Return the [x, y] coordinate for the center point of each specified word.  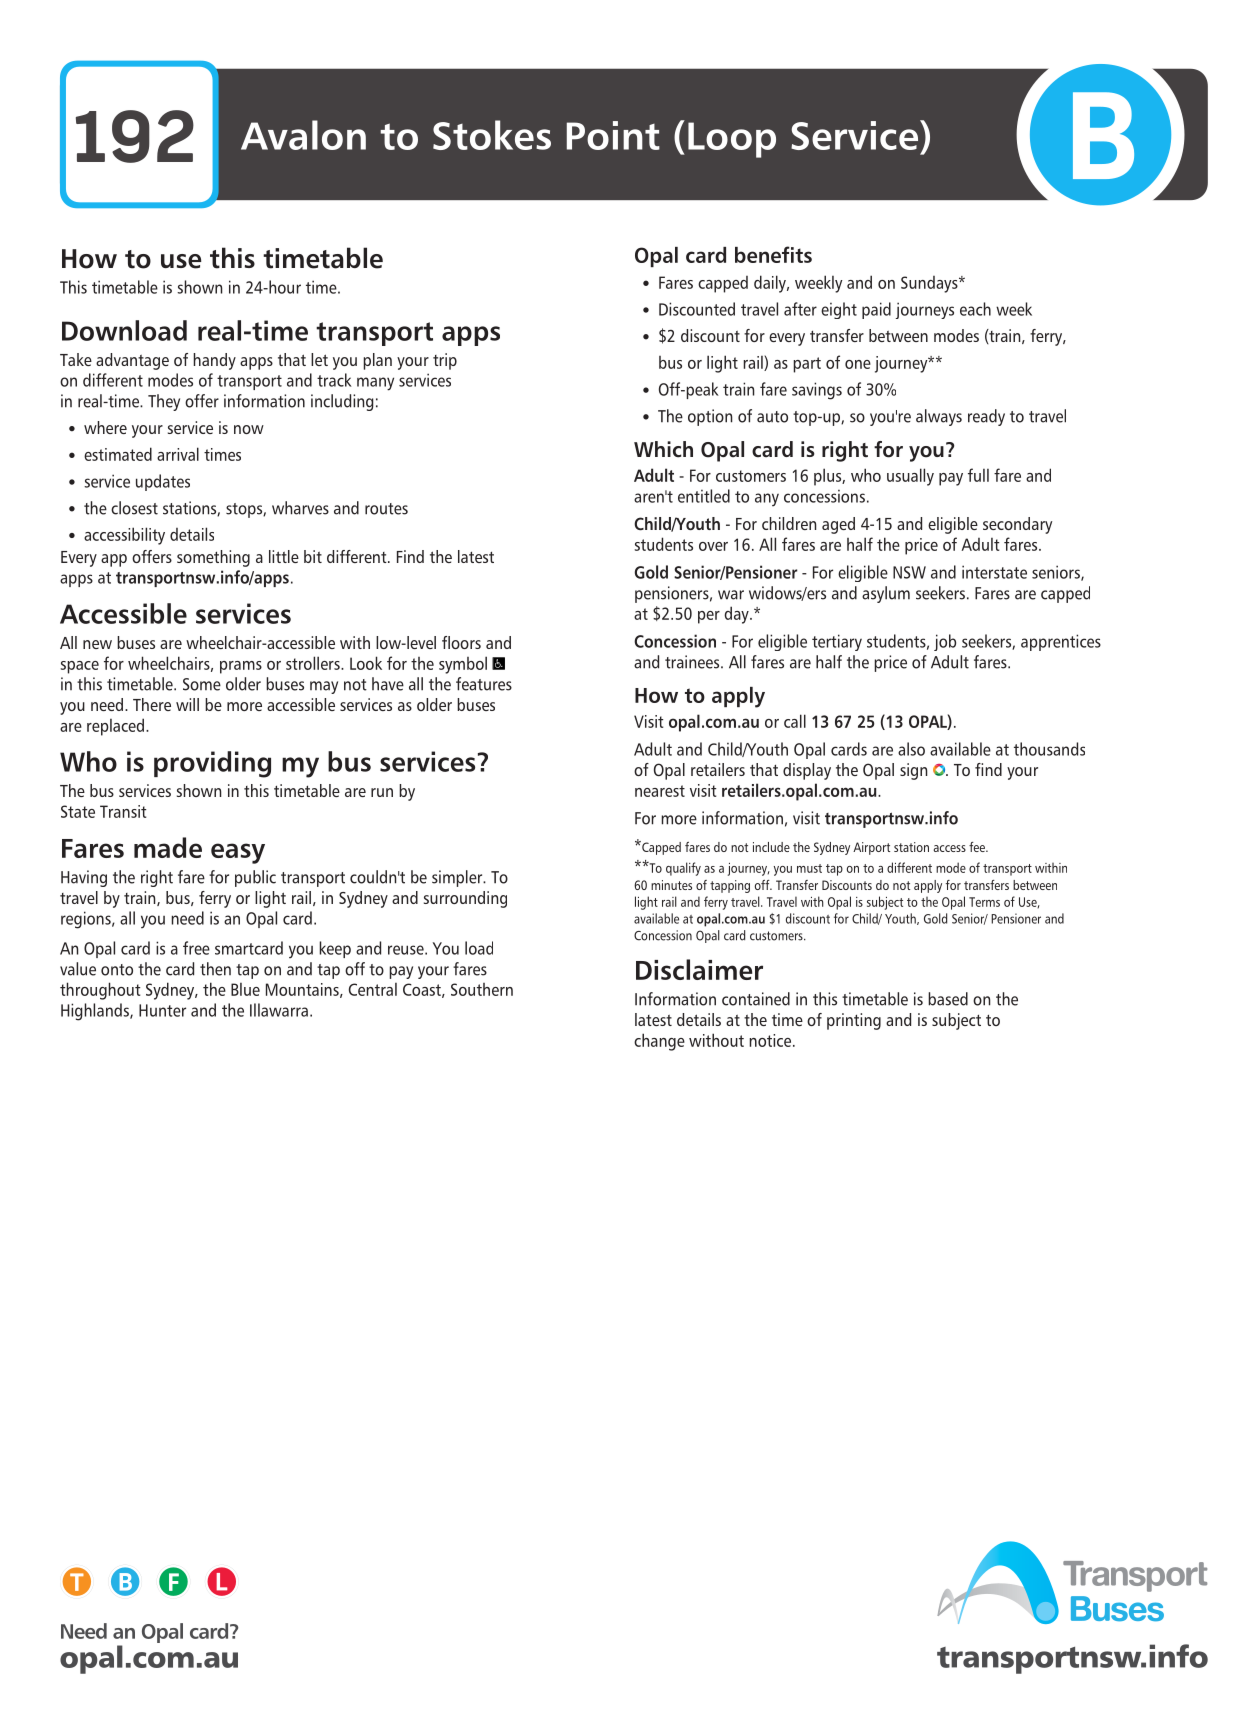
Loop [732, 140]
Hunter [162, 1010]
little [284, 556]
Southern [482, 989]
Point [613, 135]
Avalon [303, 135]
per [709, 617]
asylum [886, 594]
